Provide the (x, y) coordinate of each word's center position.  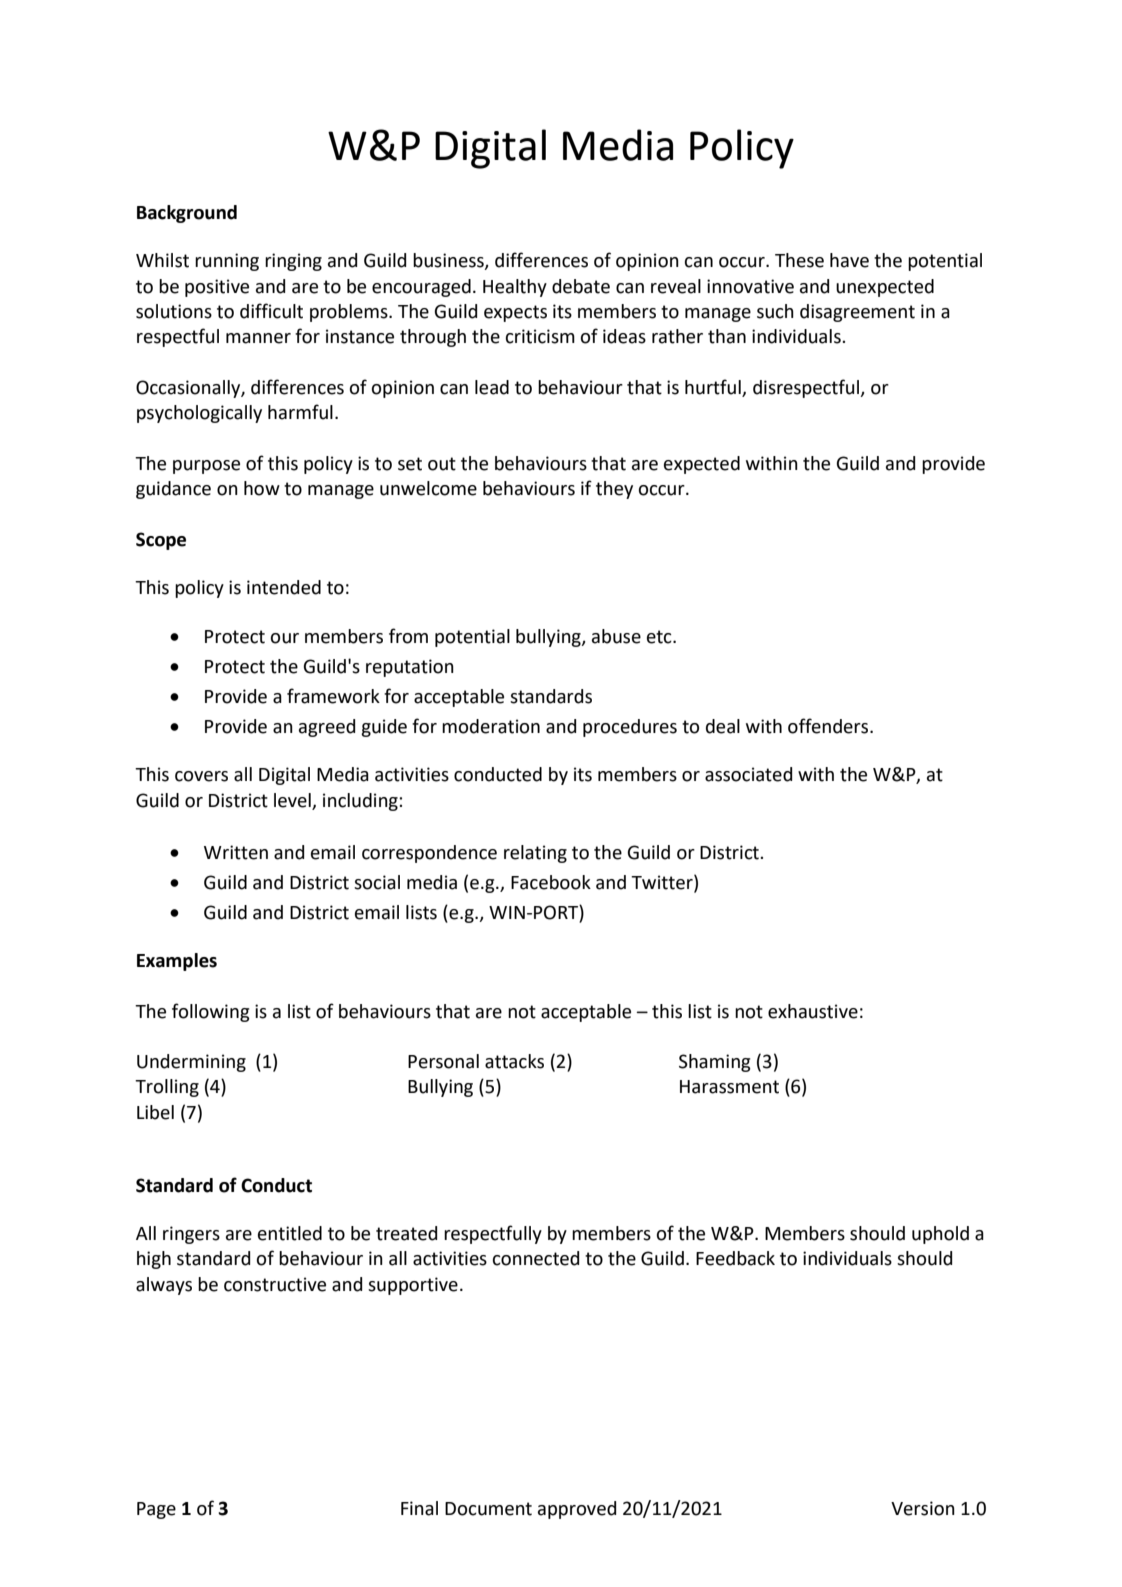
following (210, 1012)
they (614, 490)
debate (581, 286)
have (849, 260)
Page (156, 1510)
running (227, 262)
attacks (514, 1061)
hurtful (713, 387)
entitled (290, 1233)
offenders (829, 726)
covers (201, 776)
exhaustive (813, 1011)
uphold (940, 1235)
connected (536, 1258)
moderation (491, 726)
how (262, 488)
